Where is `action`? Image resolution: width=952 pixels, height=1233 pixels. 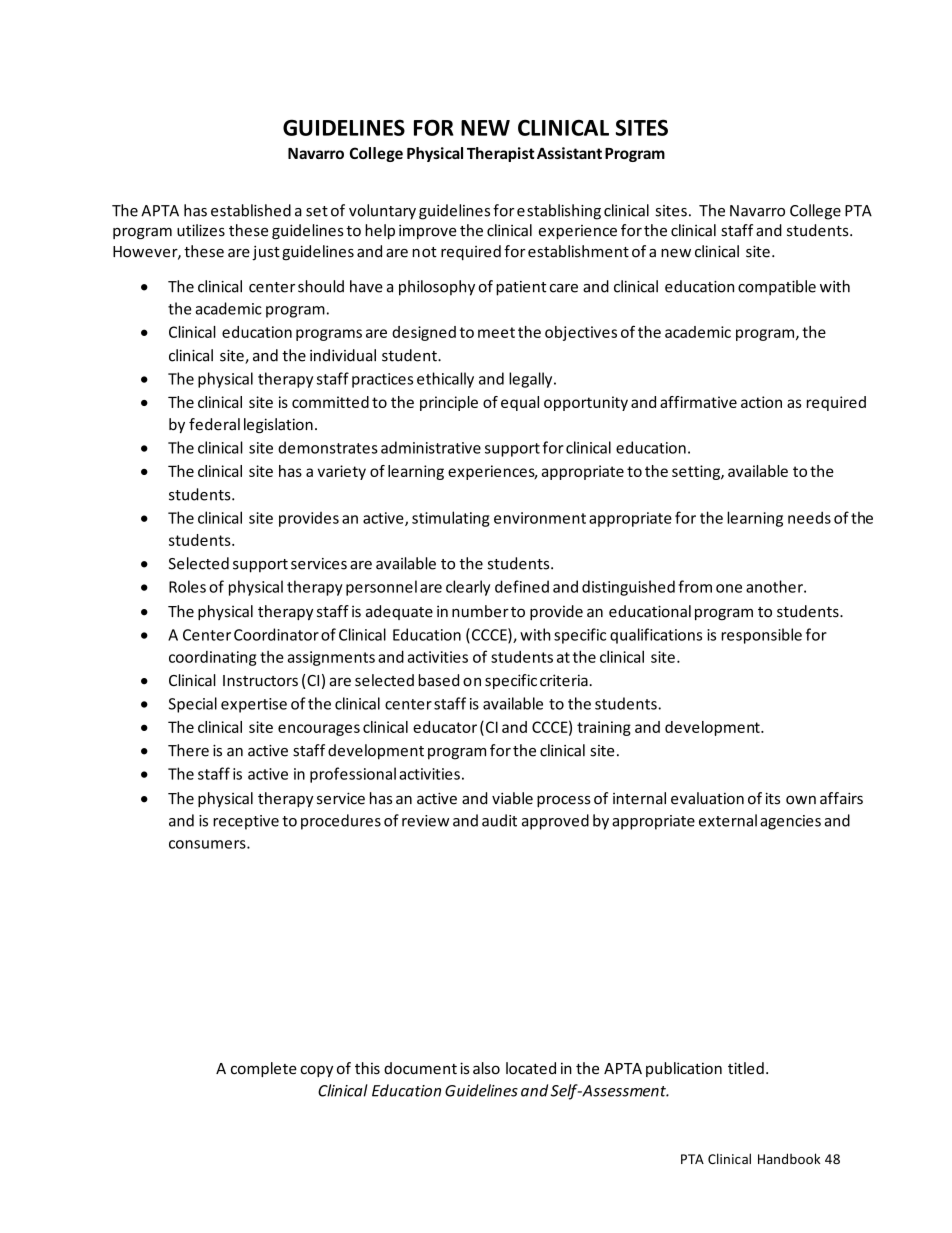
action is located at coordinates (761, 402).
